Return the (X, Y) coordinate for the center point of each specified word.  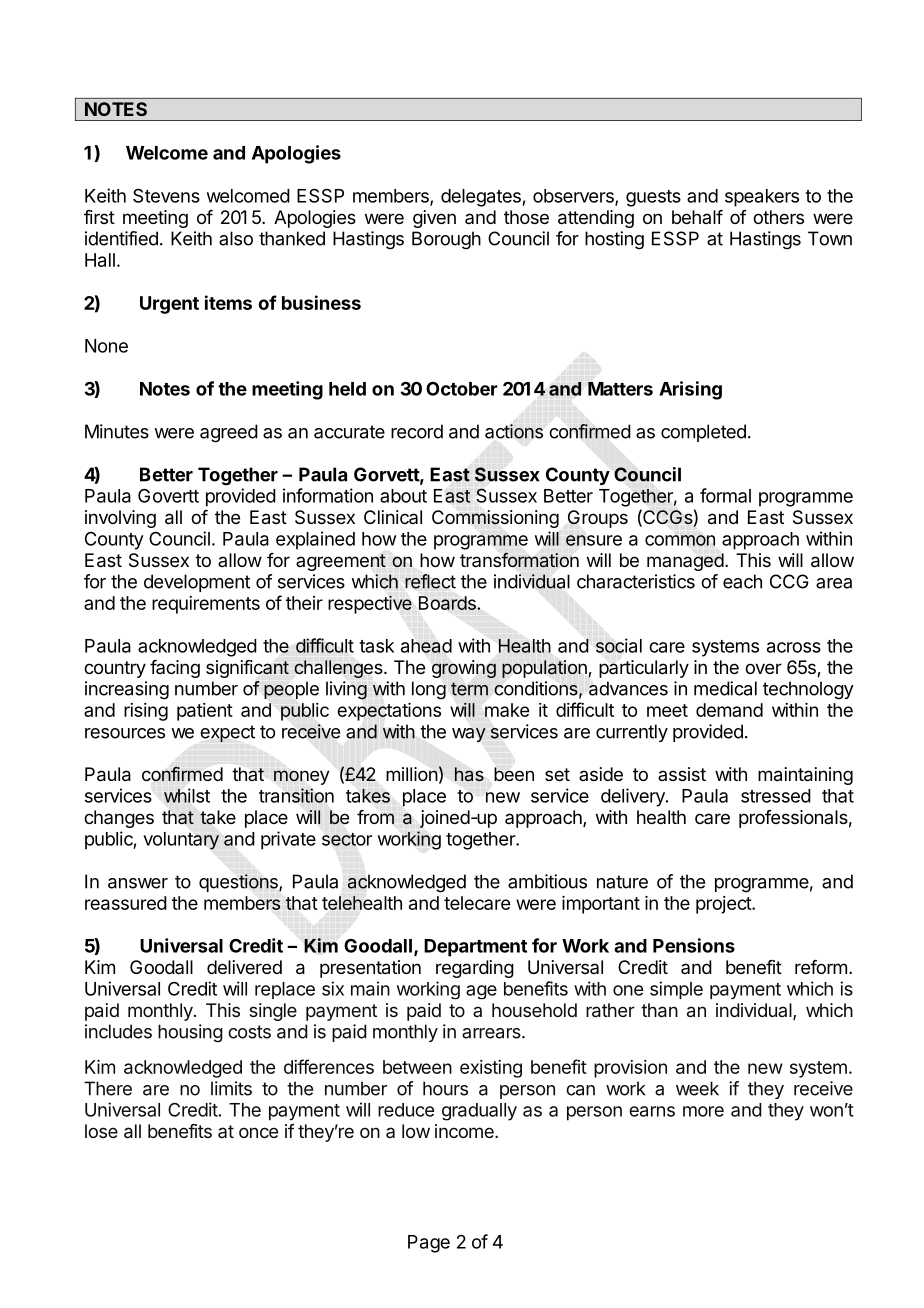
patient (205, 712)
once (258, 1132)
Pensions (694, 945)
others (778, 217)
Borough (446, 240)
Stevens (166, 195)
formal (725, 495)
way (469, 735)
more (703, 1111)
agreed (229, 433)
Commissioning (495, 519)
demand (729, 710)
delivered (244, 967)
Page (429, 1244)
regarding (475, 969)
